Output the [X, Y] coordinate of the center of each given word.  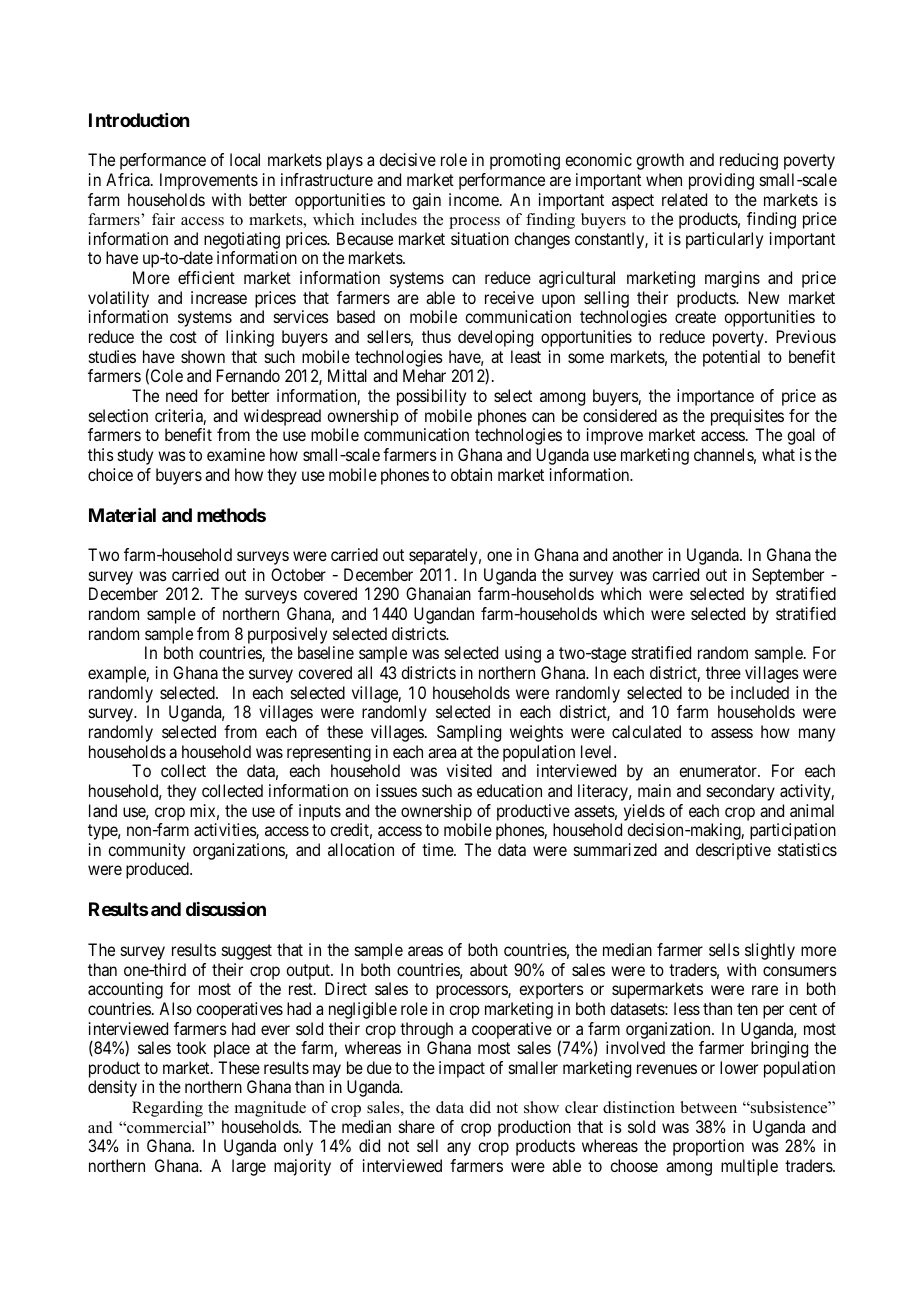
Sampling [469, 733]
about [489, 969]
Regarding [167, 1109]
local [245, 159]
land [103, 810]
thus [436, 336]
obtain [471, 474]
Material [122, 515]
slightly [770, 951]
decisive [407, 159]
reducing [749, 161]
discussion [226, 909]
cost [183, 337]
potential [731, 358]
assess [732, 733]
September [788, 576]
